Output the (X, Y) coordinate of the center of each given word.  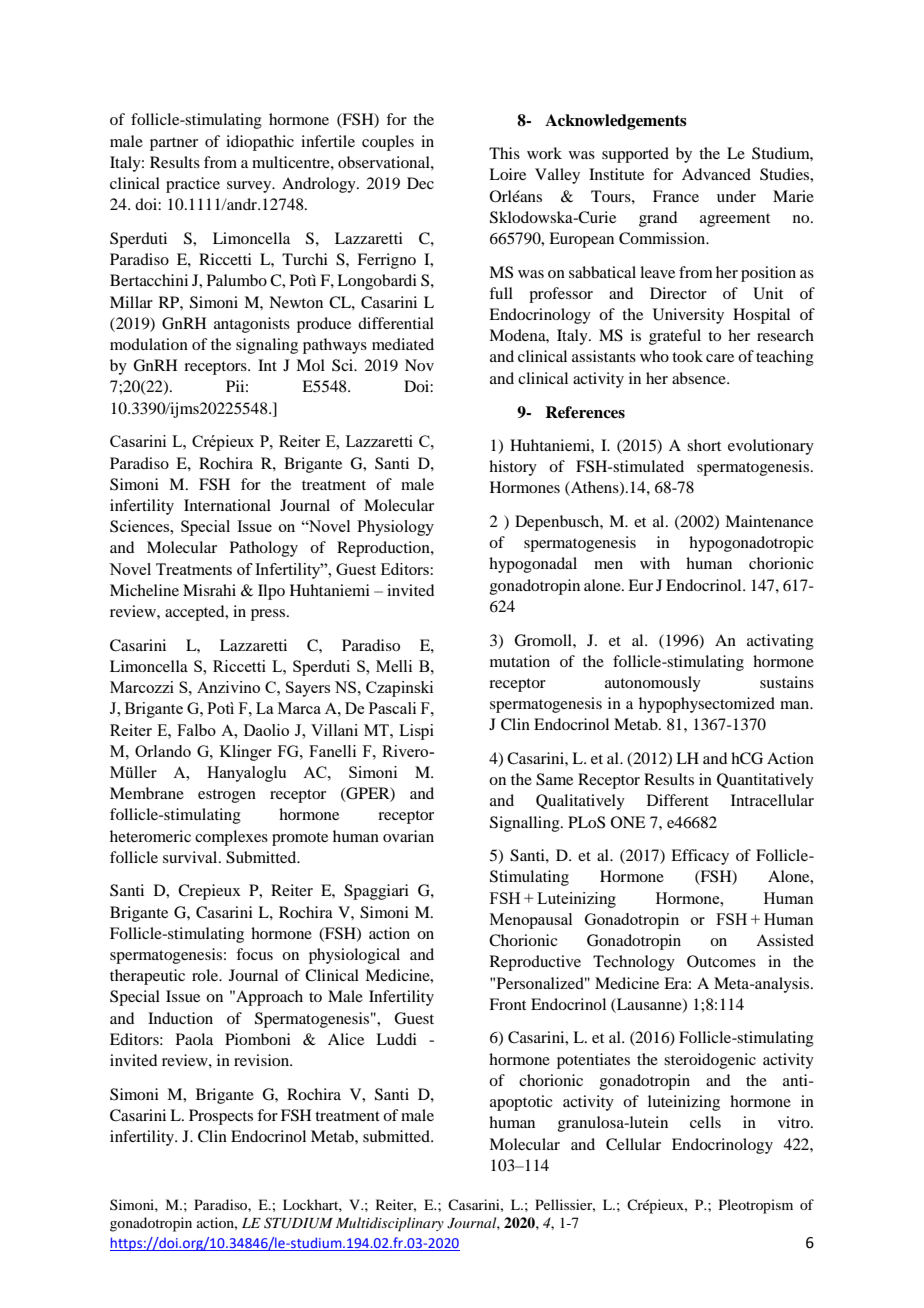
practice (193, 185)
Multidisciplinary (390, 1224)
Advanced (716, 174)
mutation (520, 661)
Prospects (221, 1117)
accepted (196, 613)
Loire (507, 174)
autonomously (653, 684)
